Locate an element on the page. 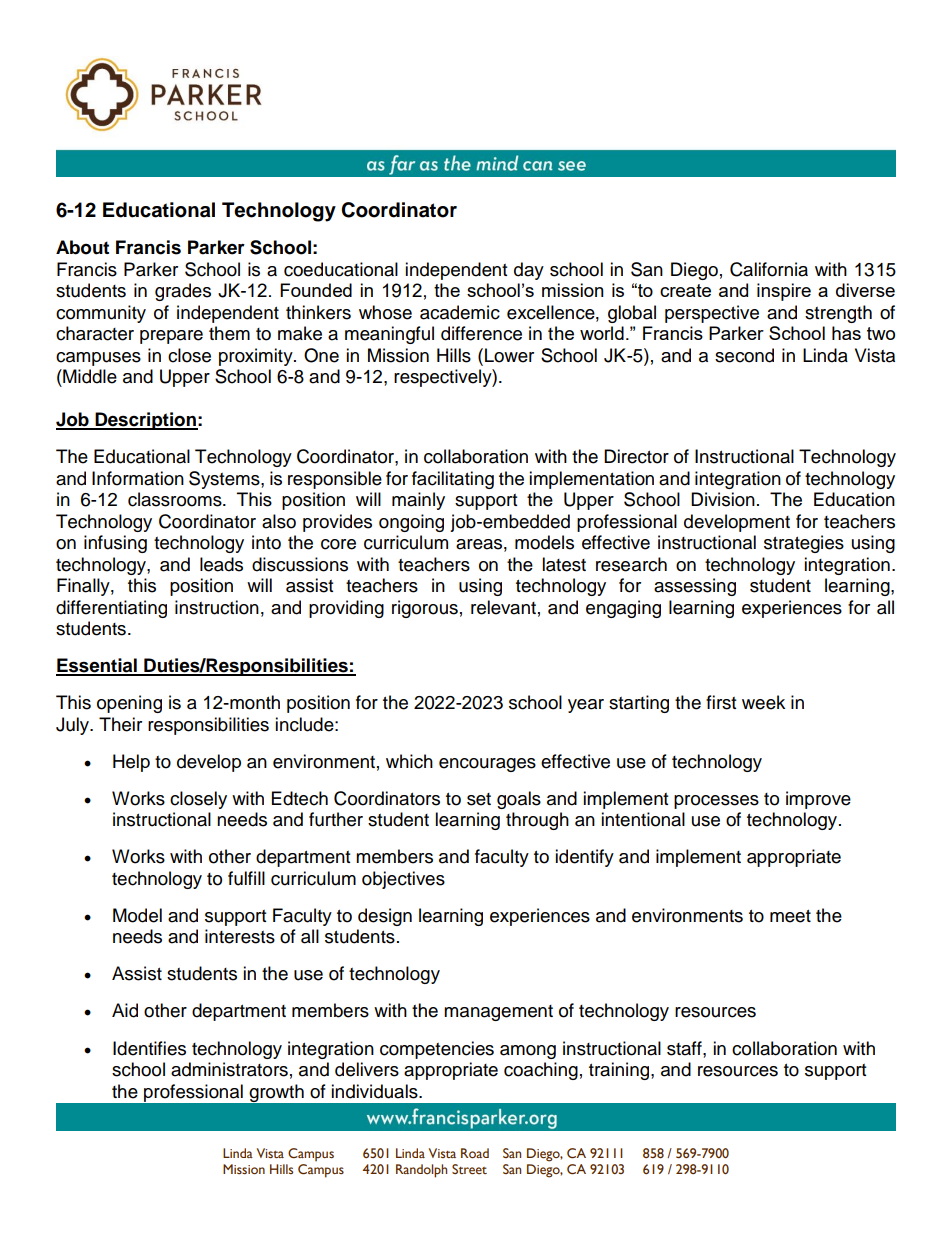 The height and width of the document is (1233, 952). Help is located at coordinates (131, 763).
